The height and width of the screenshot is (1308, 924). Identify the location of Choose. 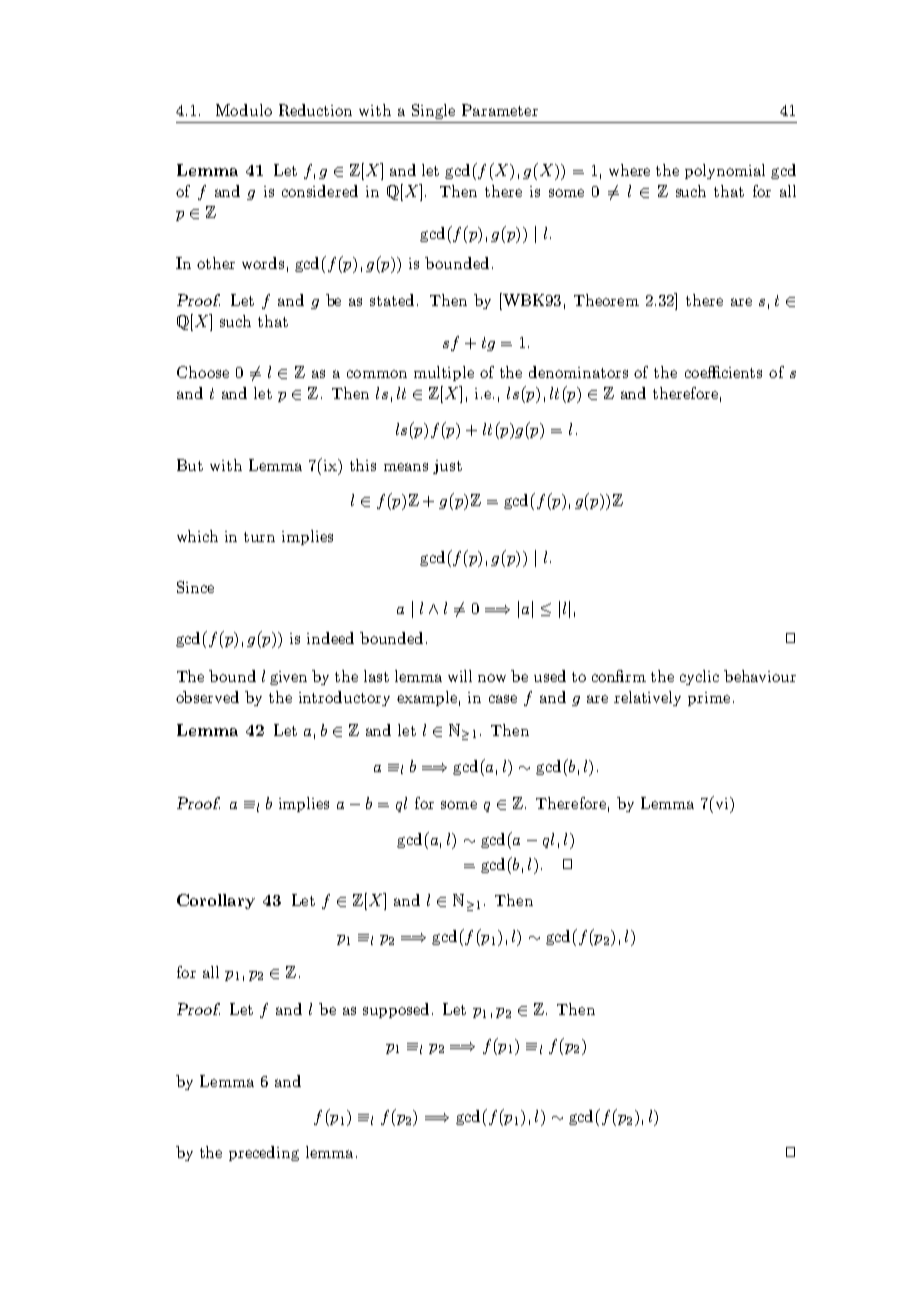
(203, 372).
